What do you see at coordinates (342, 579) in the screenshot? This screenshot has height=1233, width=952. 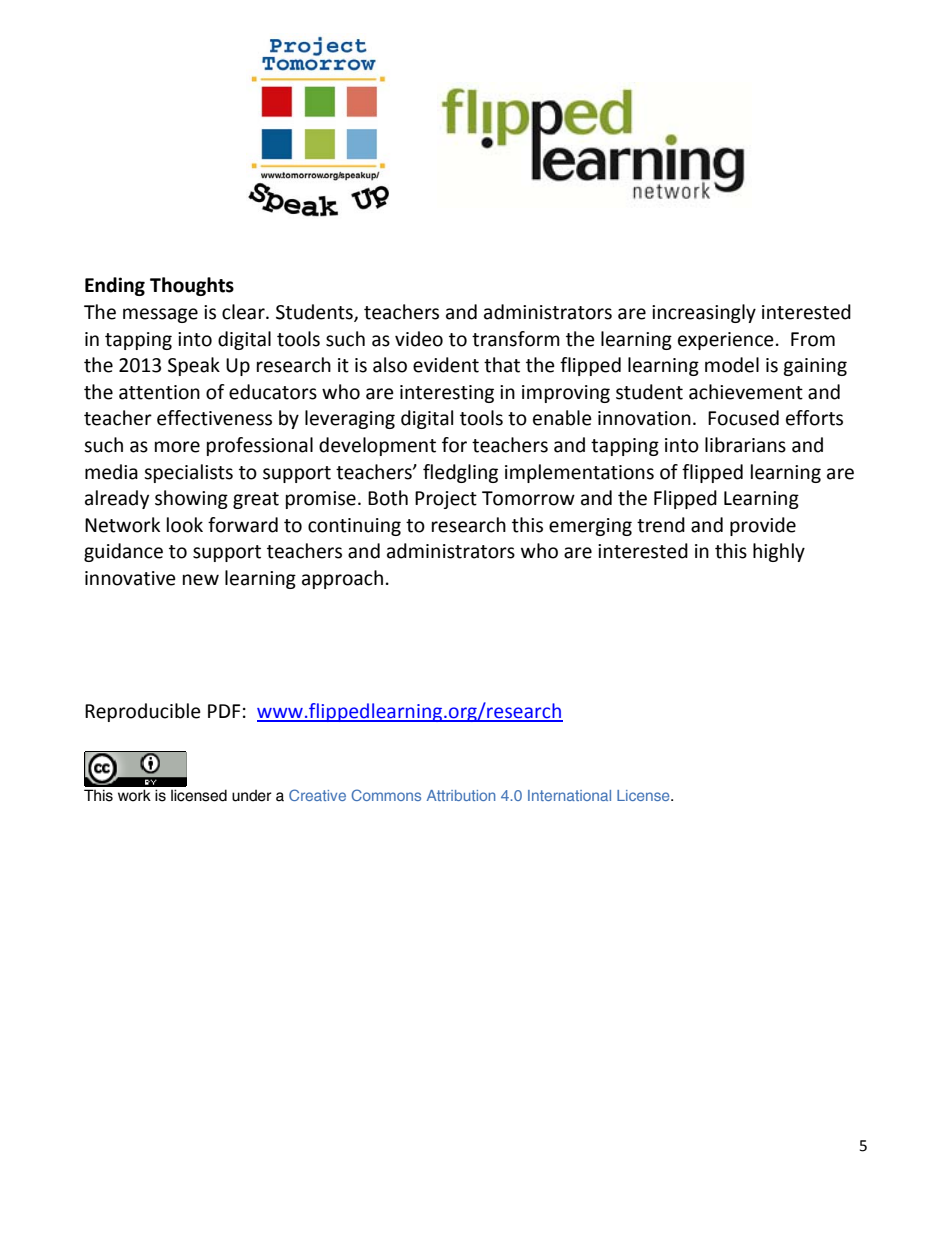 I see `approach` at bounding box center [342, 579].
